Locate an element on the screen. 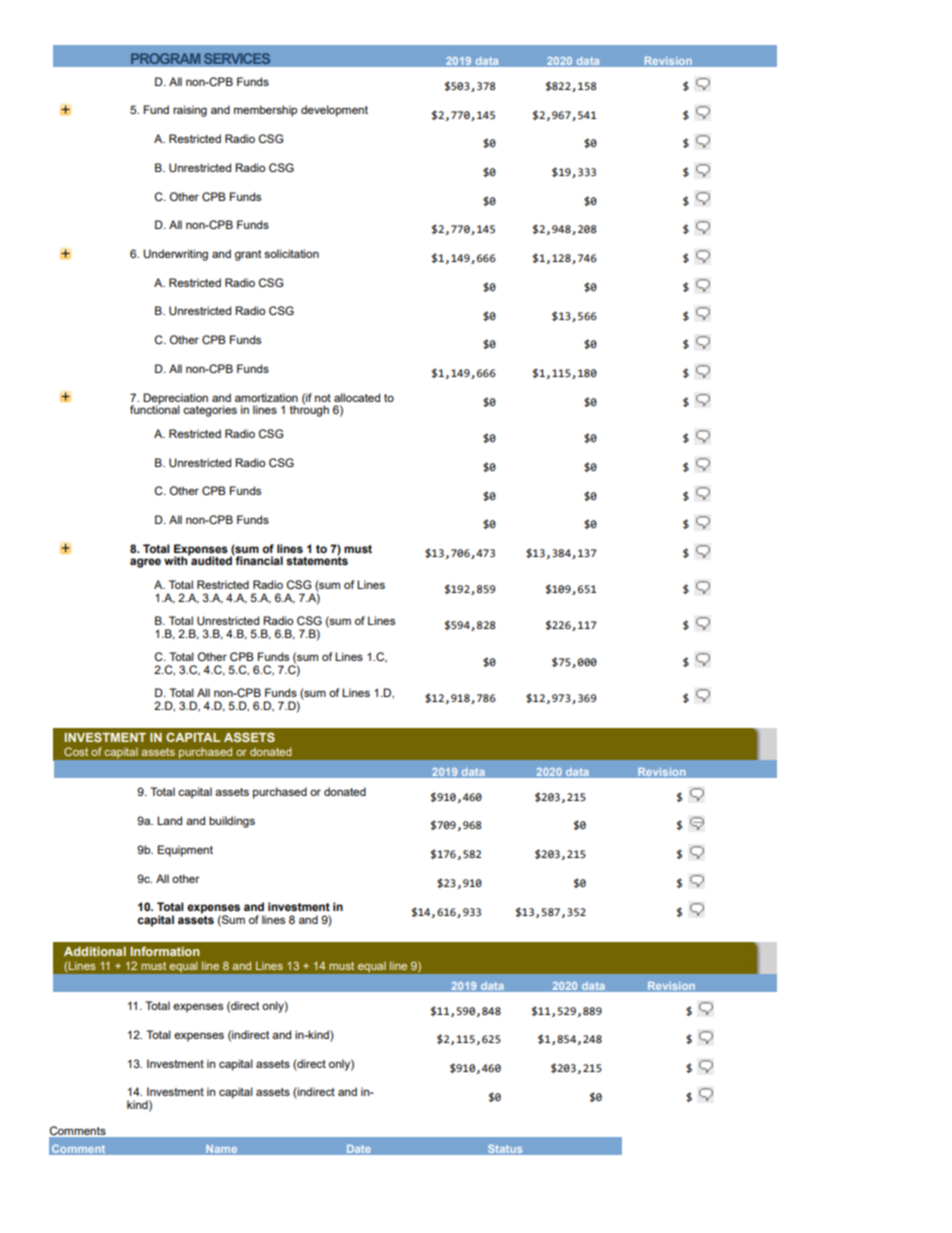 The image size is (952, 1233). development is located at coordinates (334, 111).
